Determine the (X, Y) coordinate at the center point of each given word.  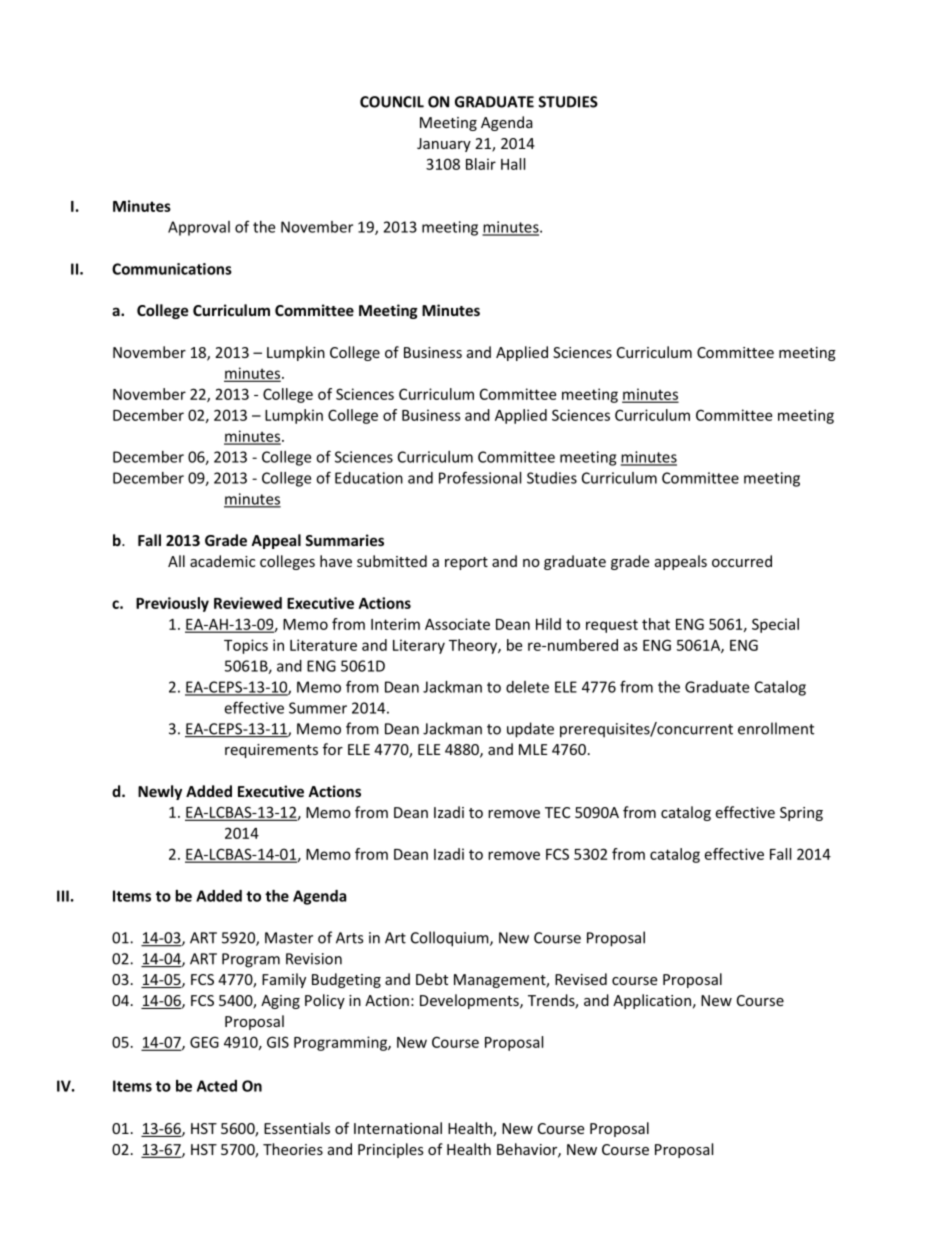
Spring (801, 814)
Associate (457, 624)
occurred (742, 561)
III (63, 896)
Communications (172, 269)
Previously (172, 604)
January (444, 145)
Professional (480, 477)
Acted (217, 1086)
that (656, 624)
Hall (513, 164)
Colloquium (451, 939)
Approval (199, 228)
